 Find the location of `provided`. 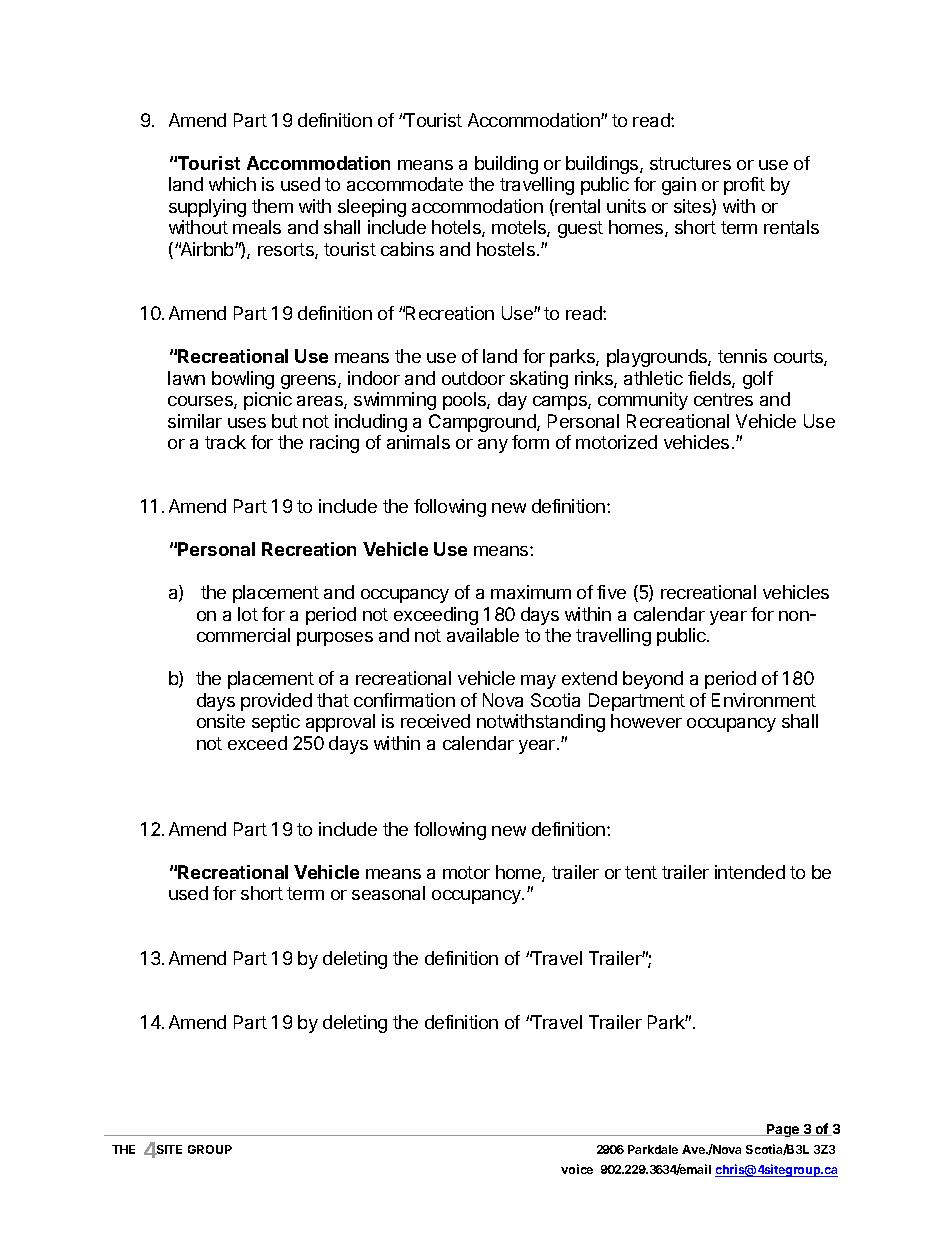

provided is located at coordinates (276, 702).
